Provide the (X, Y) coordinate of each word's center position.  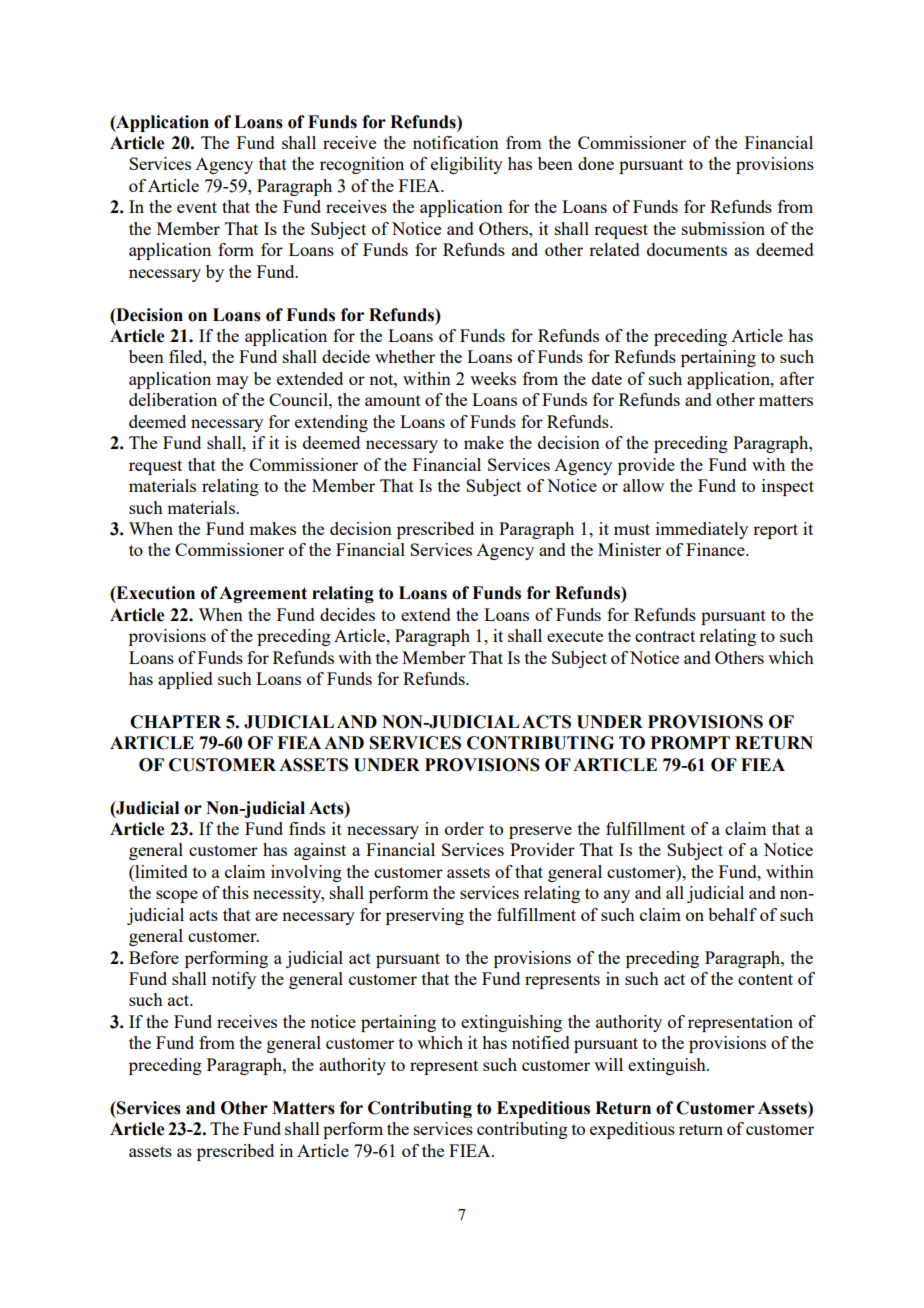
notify (234, 980)
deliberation (173, 399)
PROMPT (690, 743)
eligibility (467, 165)
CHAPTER (175, 722)
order (464, 828)
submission (723, 228)
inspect (788, 487)
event (197, 207)
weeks (493, 378)
